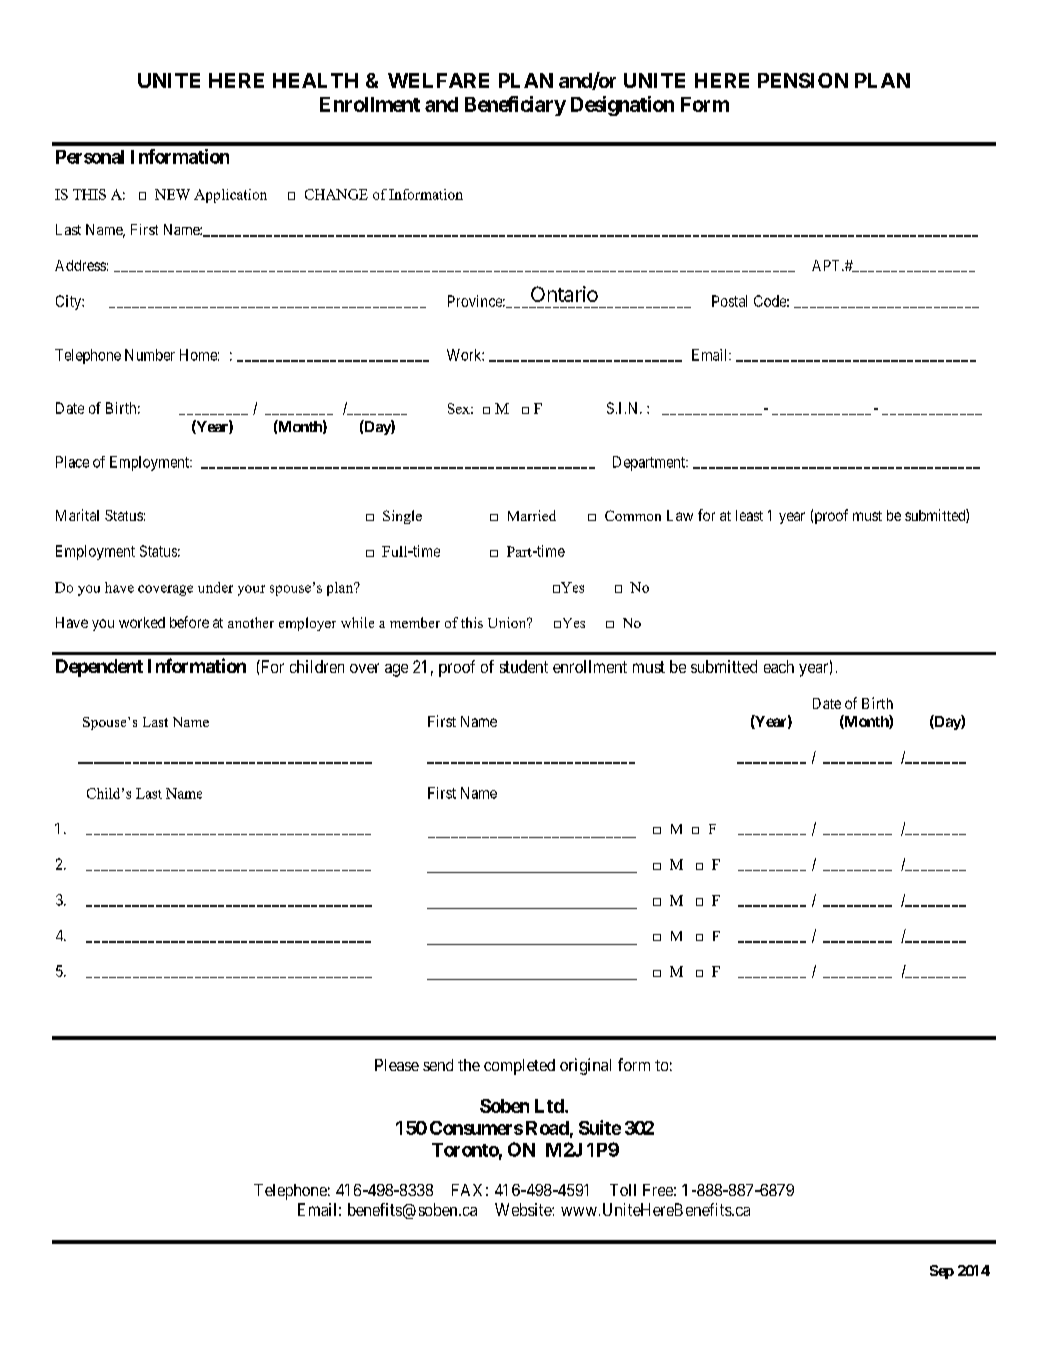 The width and height of the screenshot is (1055, 1366). I want to click on Dependent, so click(99, 668).
